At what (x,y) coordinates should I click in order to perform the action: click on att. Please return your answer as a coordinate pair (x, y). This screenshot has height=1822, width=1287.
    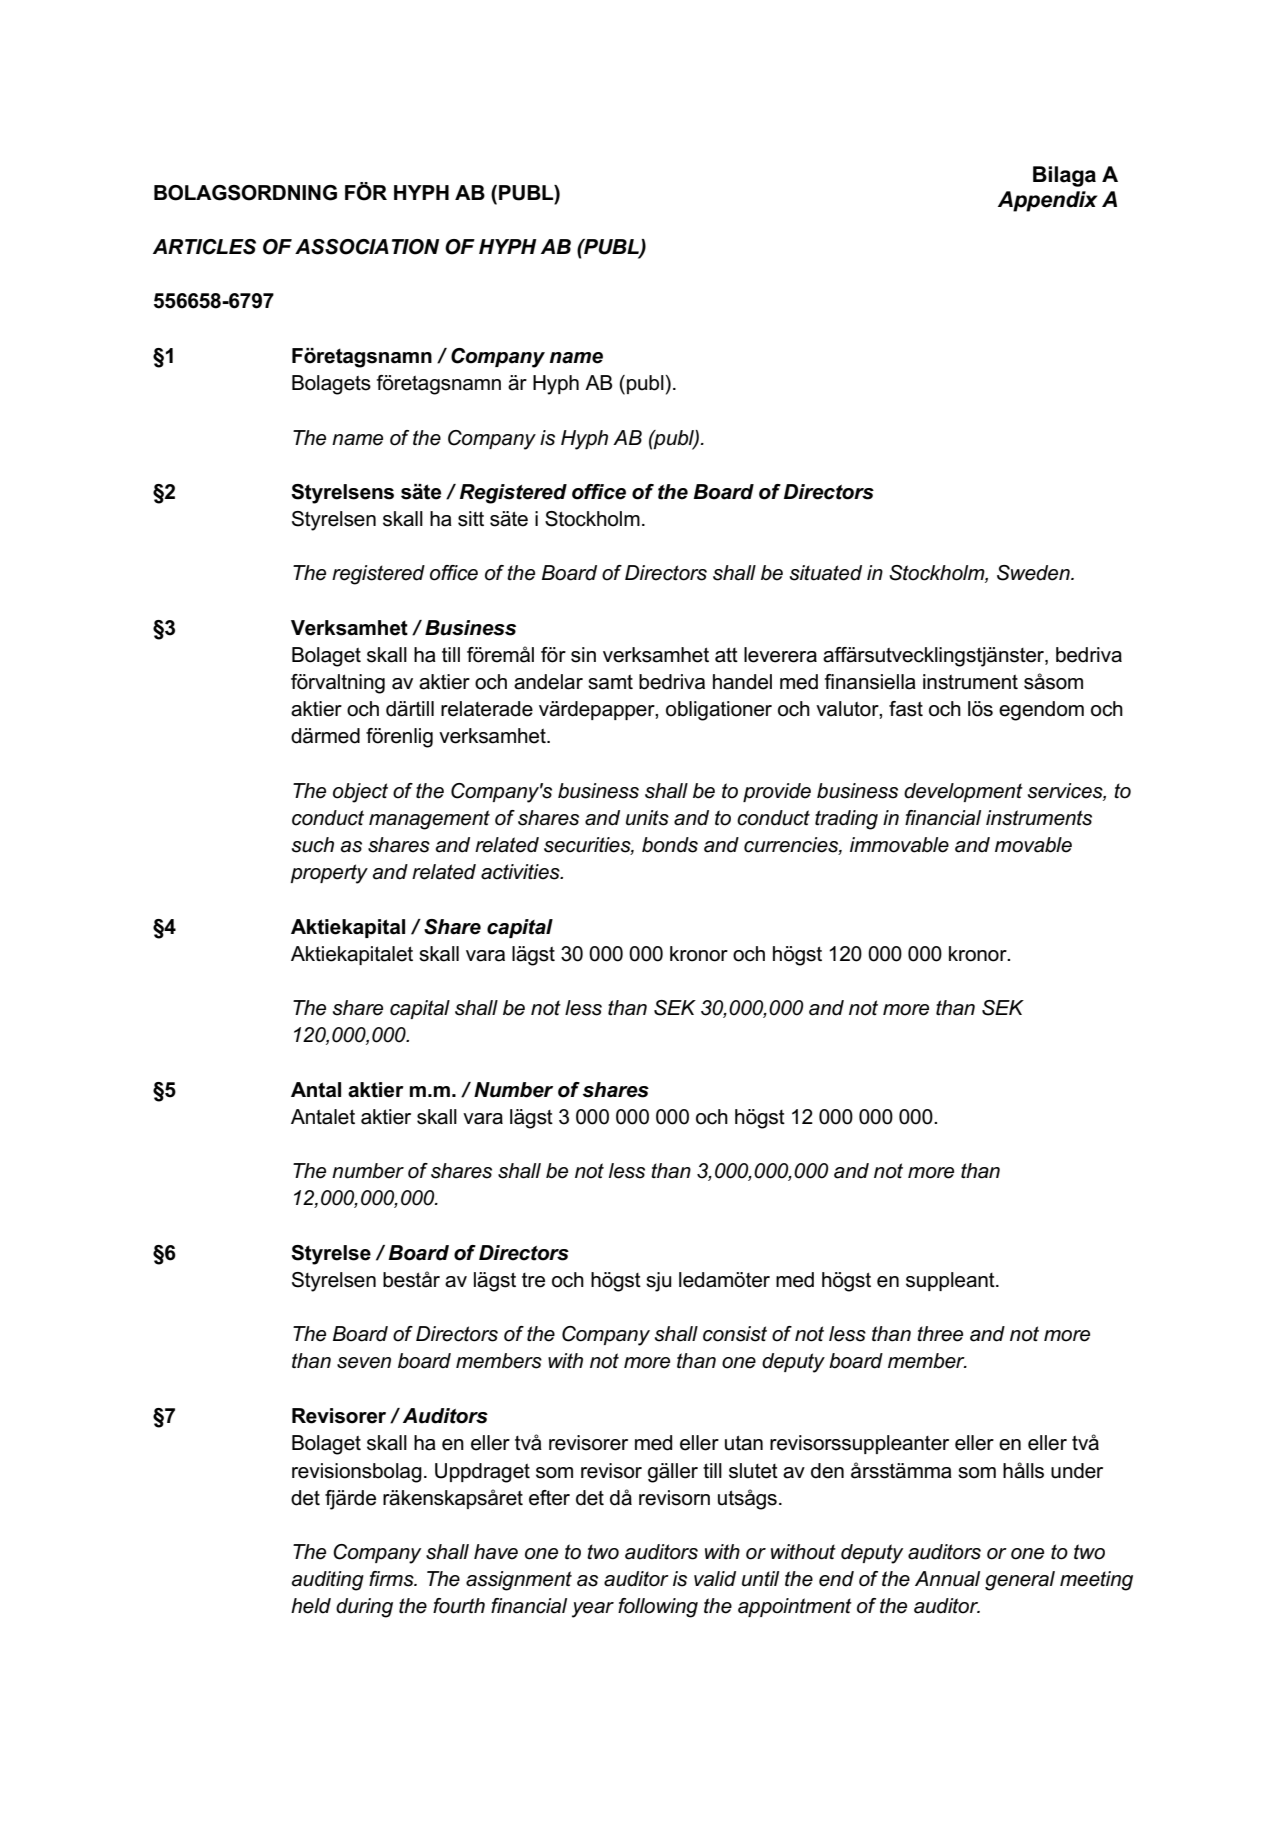
    Looking at the image, I should click on (726, 655).
